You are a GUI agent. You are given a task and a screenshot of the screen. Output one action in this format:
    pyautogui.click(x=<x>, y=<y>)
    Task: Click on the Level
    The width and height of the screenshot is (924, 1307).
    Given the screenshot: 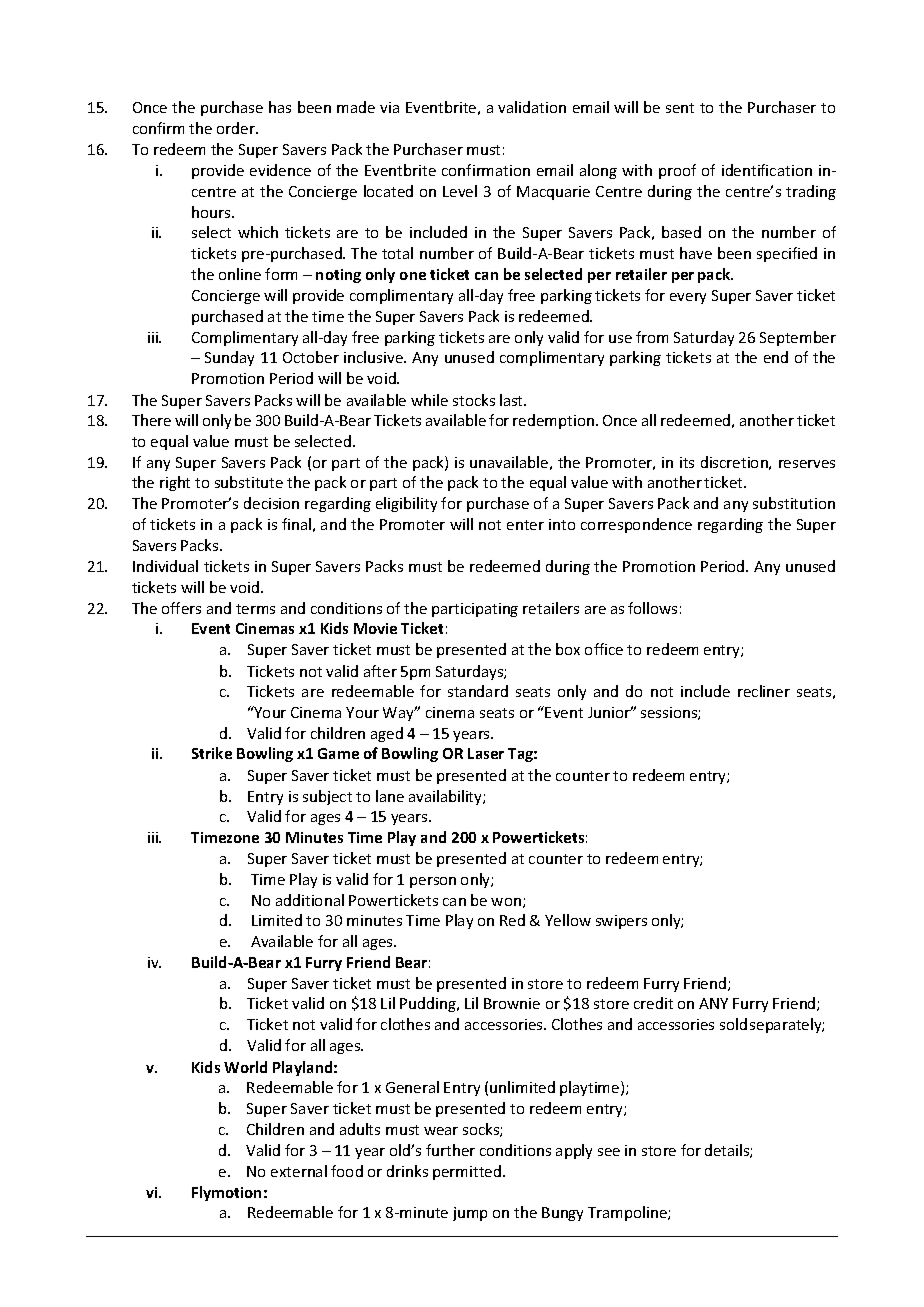 What is the action you would take?
    pyautogui.click(x=460, y=191)
